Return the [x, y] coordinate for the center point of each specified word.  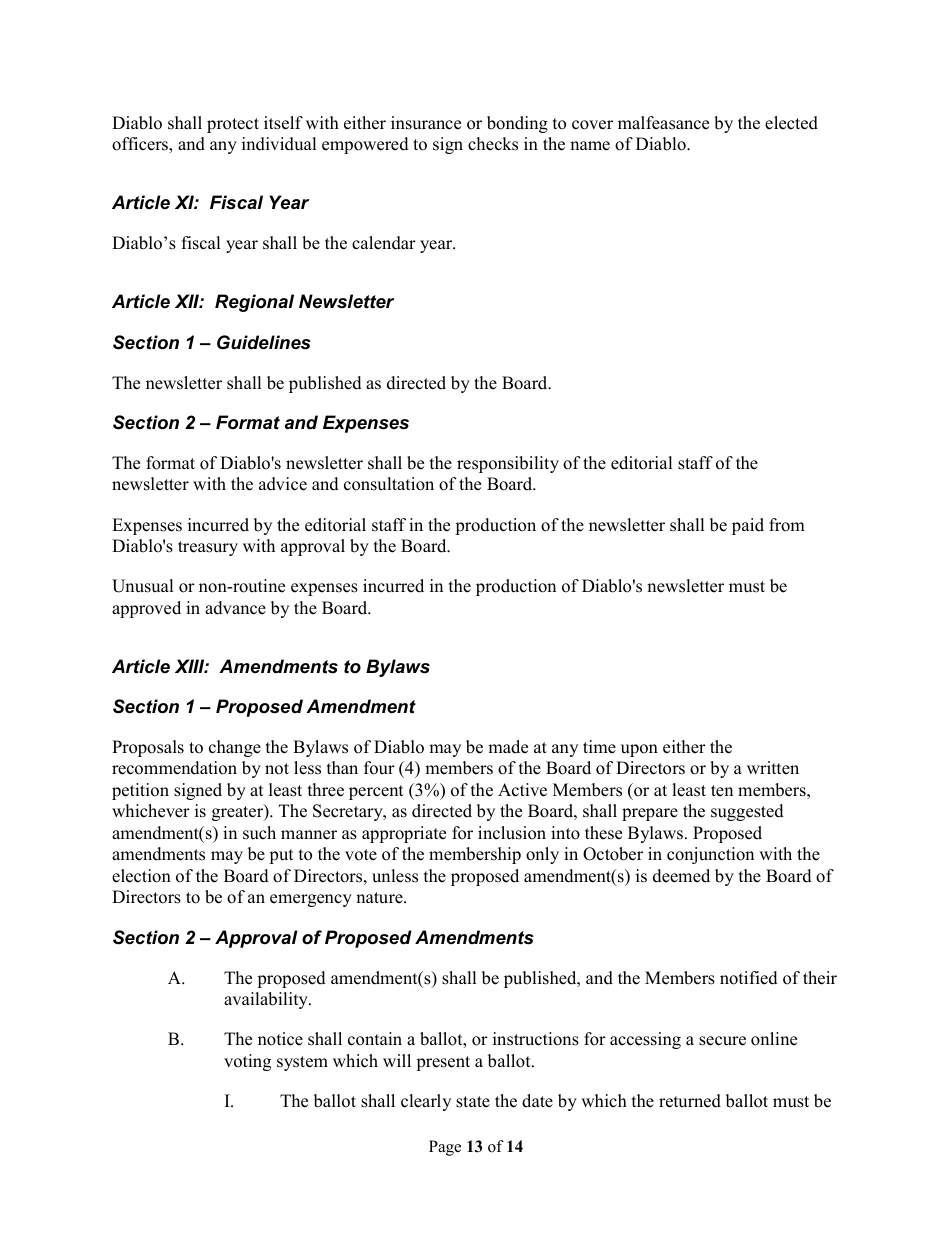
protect [233, 125]
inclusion [512, 833]
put [281, 856]
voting [247, 1062]
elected [791, 123]
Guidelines [264, 342]
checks [493, 144]
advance [235, 608]
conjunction [710, 855]
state [473, 1102]
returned [690, 1101]
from [787, 525]
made [508, 747]
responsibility [508, 464]
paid [748, 526]
